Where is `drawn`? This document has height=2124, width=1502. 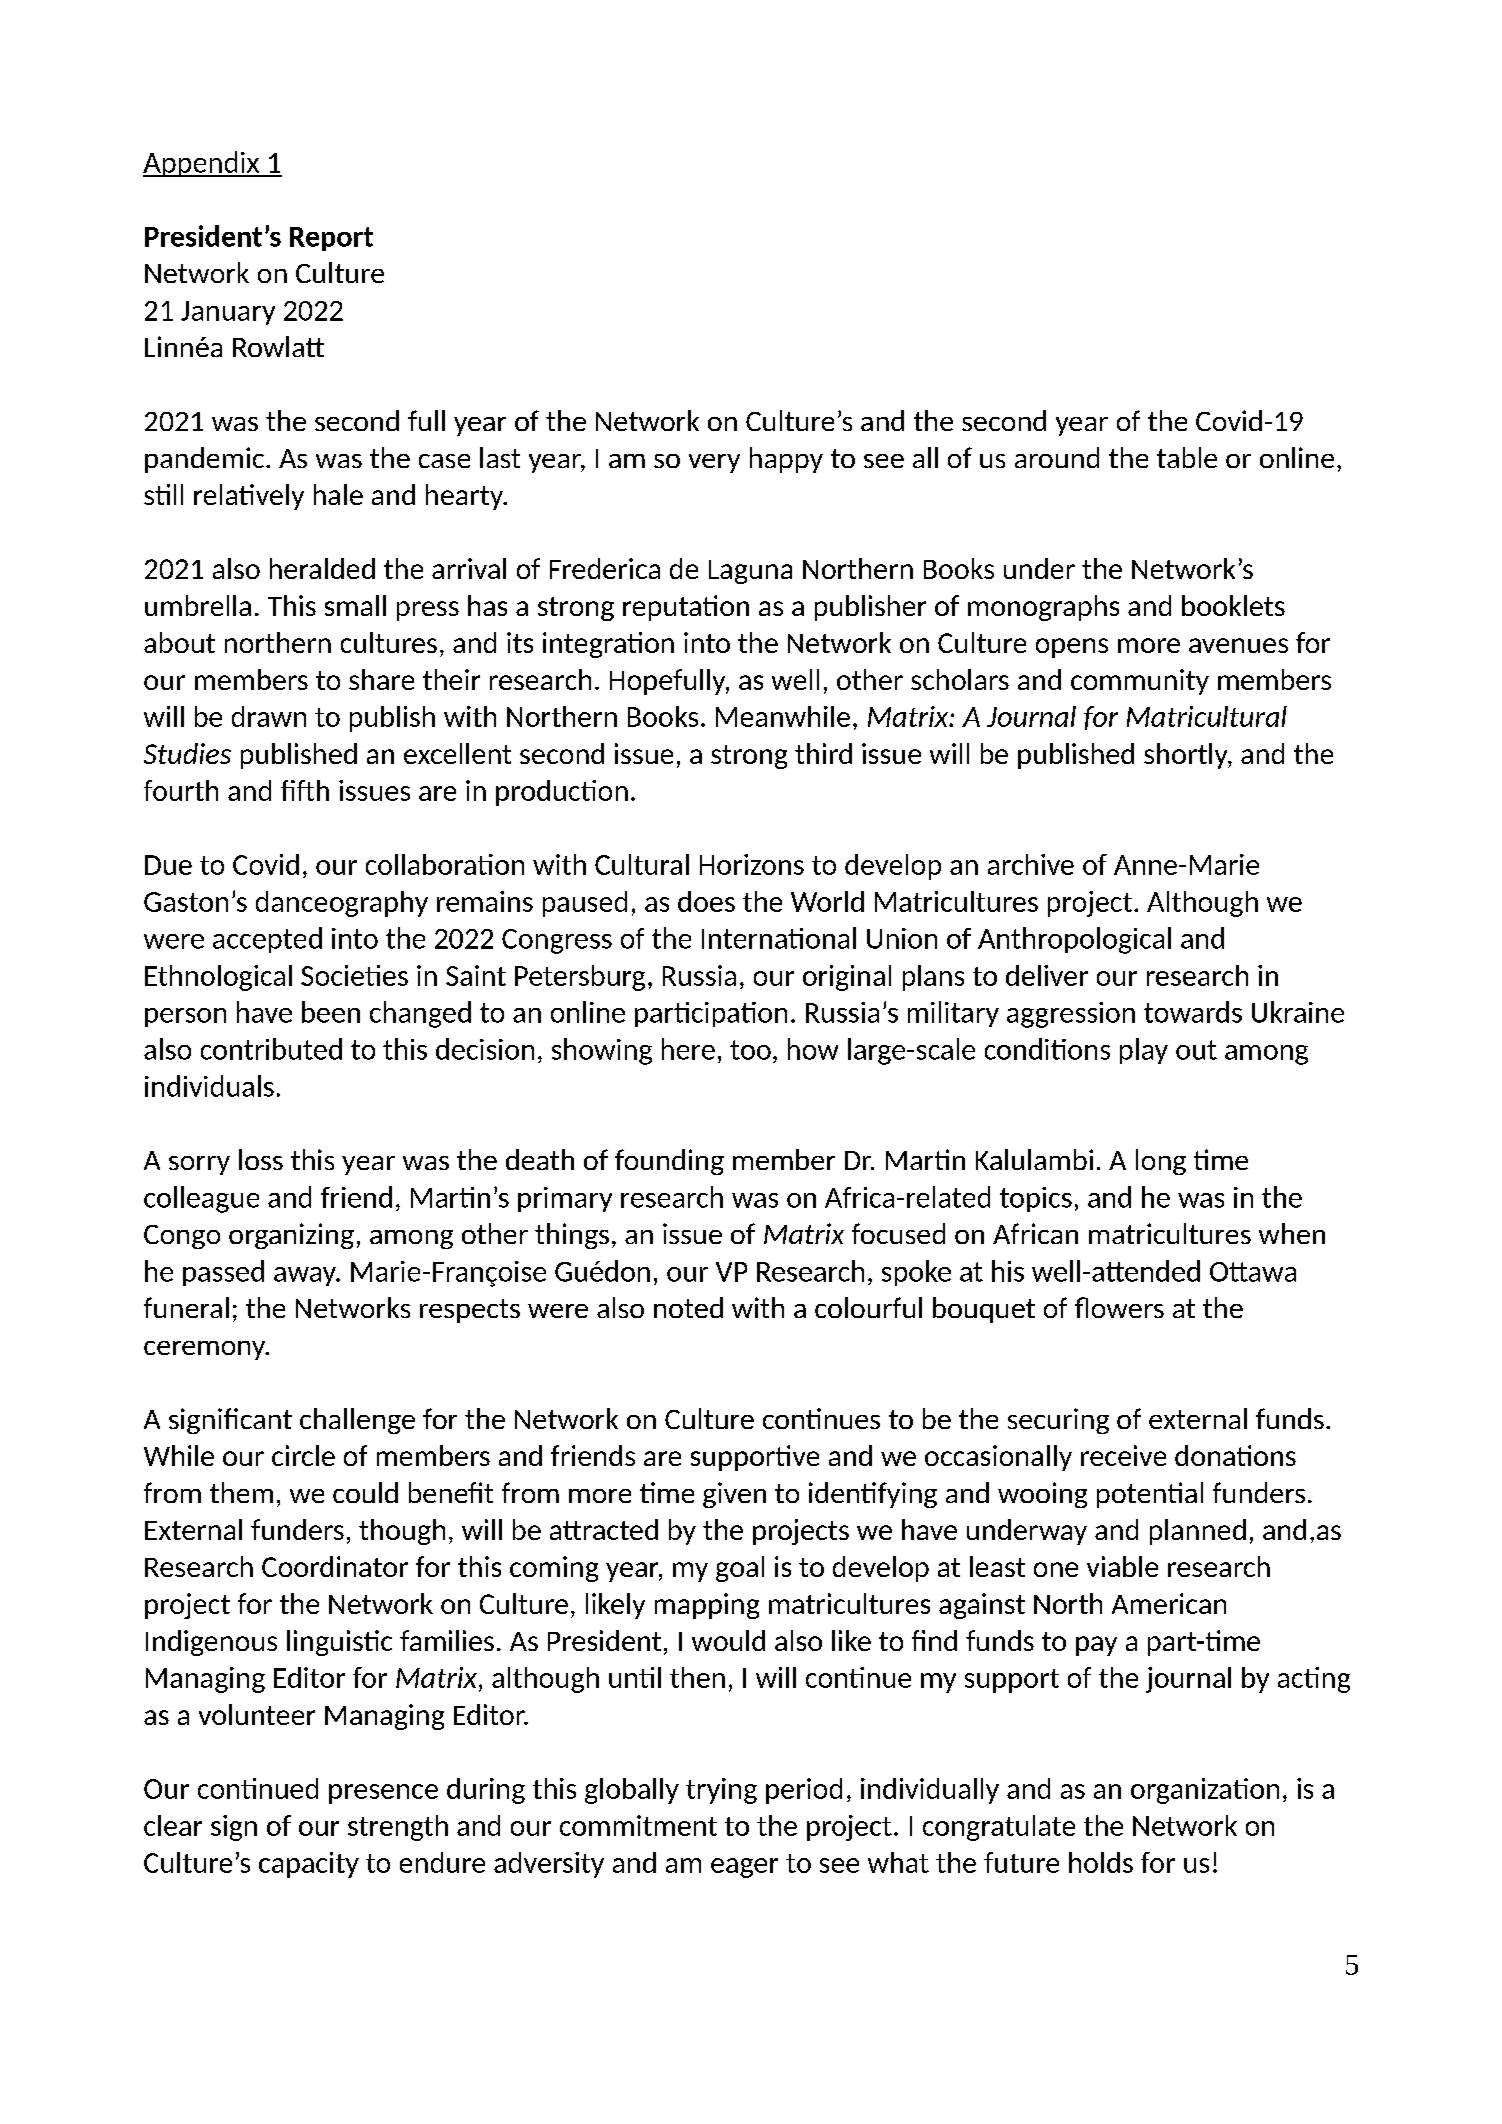 drawn is located at coordinates (269, 716).
